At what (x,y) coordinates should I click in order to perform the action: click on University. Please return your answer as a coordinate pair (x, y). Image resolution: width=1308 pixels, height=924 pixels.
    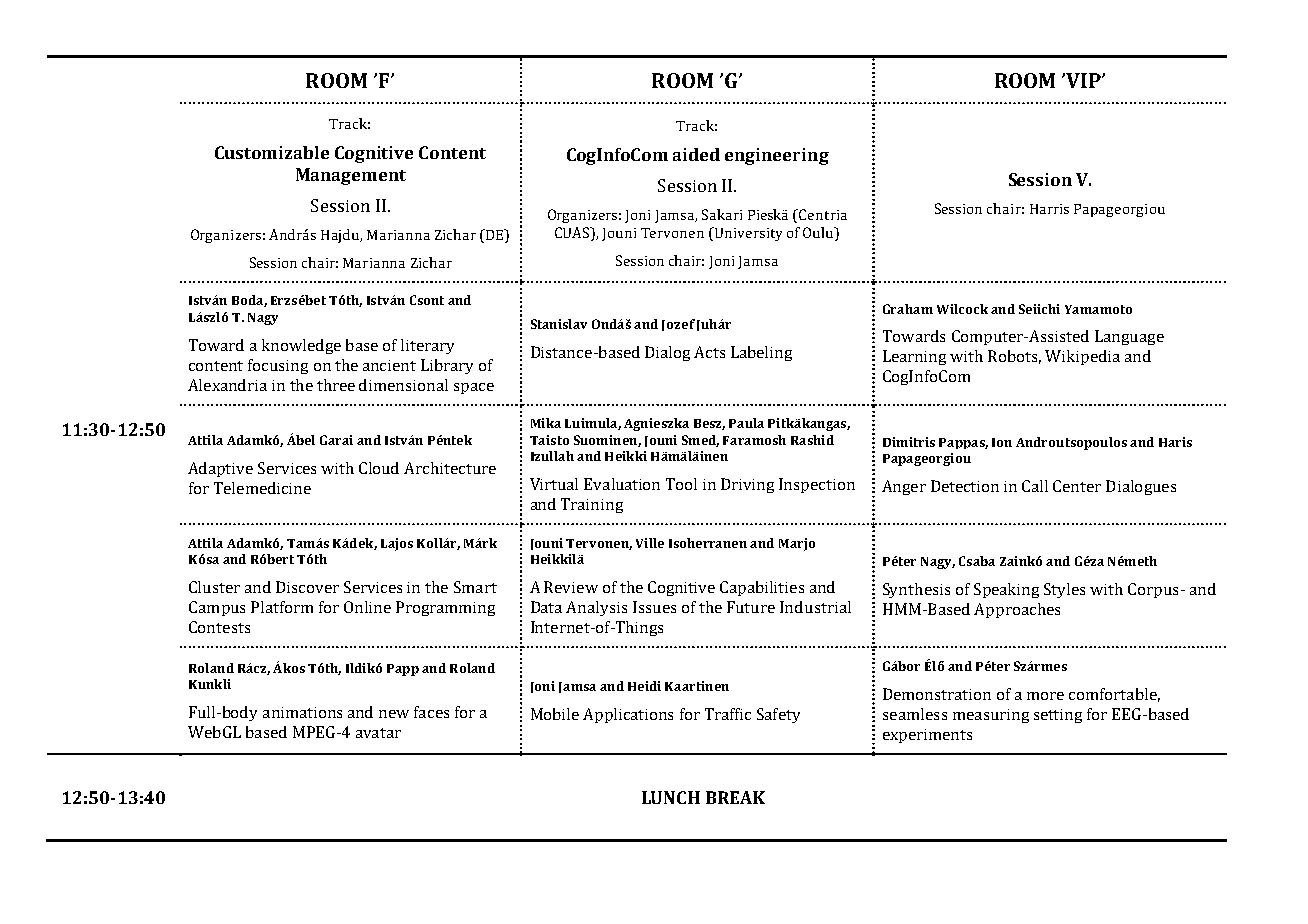
    Looking at the image, I should click on (747, 234).
